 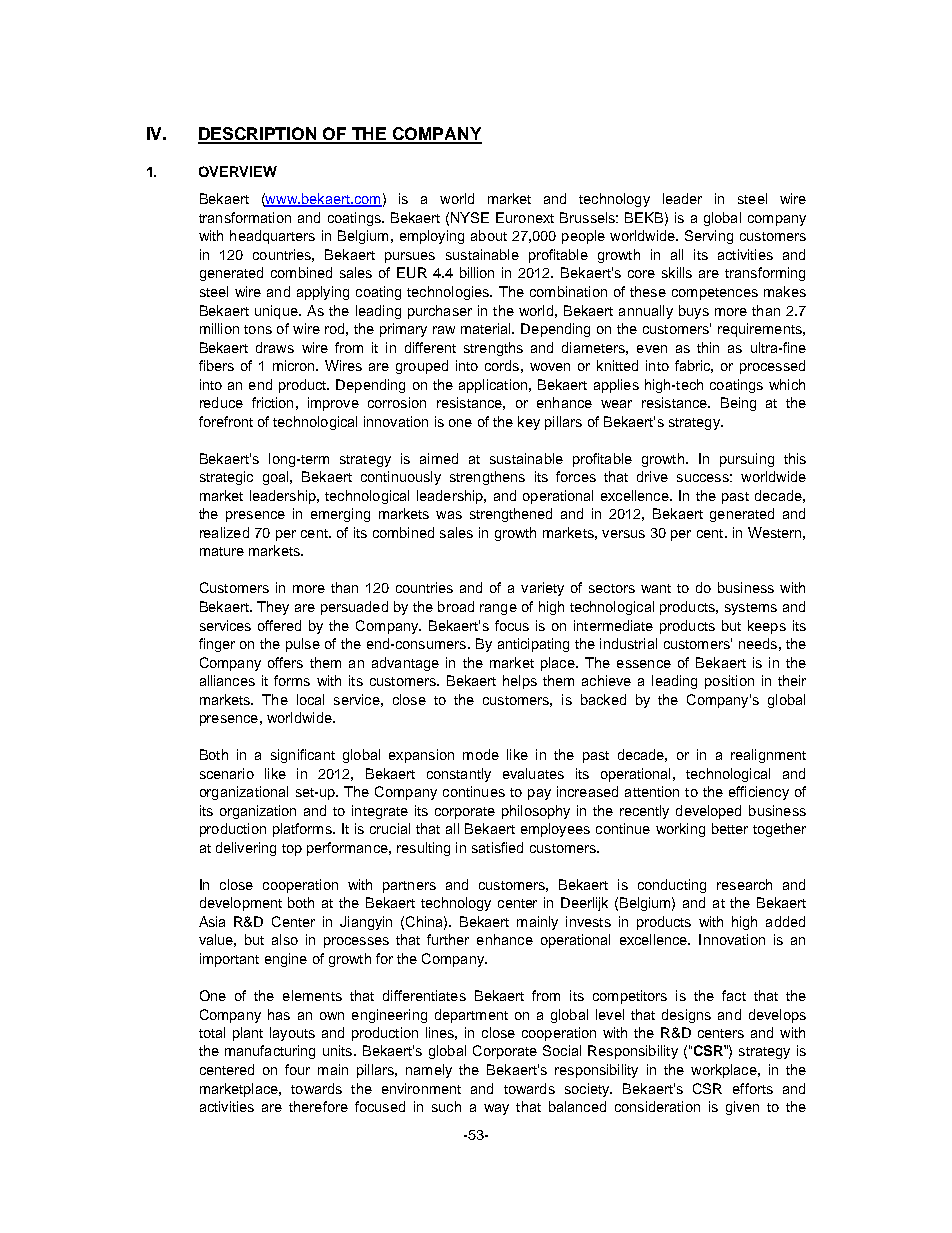 I want to click on friction, so click(x=272, y=402).
